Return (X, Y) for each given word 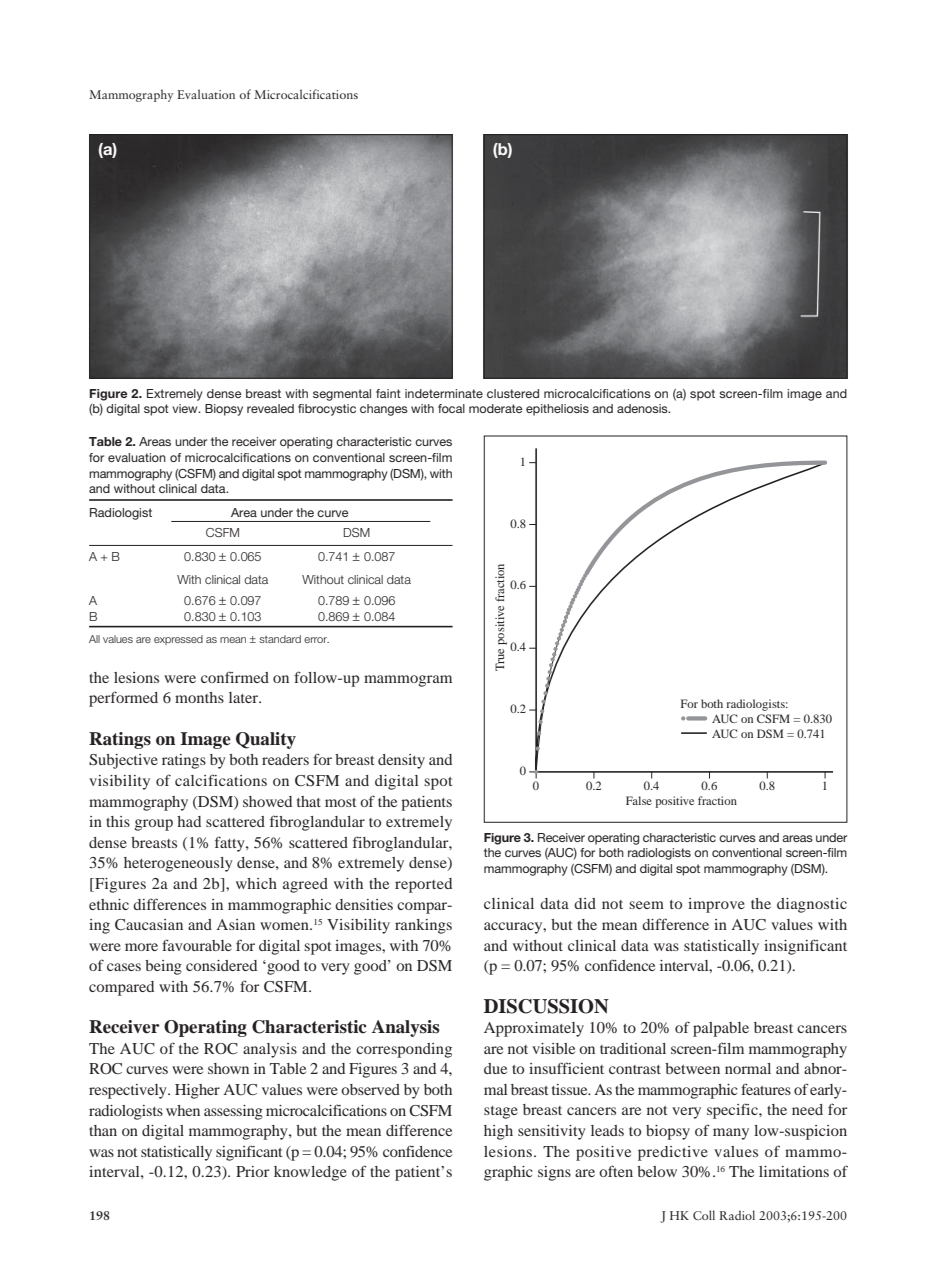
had (189, 821)
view (186, 408)
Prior (252, 1171)
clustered (513, 393)
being (163, 967)
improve (716, 905)
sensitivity (552, 1132)
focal (451, 408)
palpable (721, 1029)
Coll (704, 1215)
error (316, 640)
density (401, 761)
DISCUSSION (546, 1006)
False (639, 800)
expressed (178, 640)
